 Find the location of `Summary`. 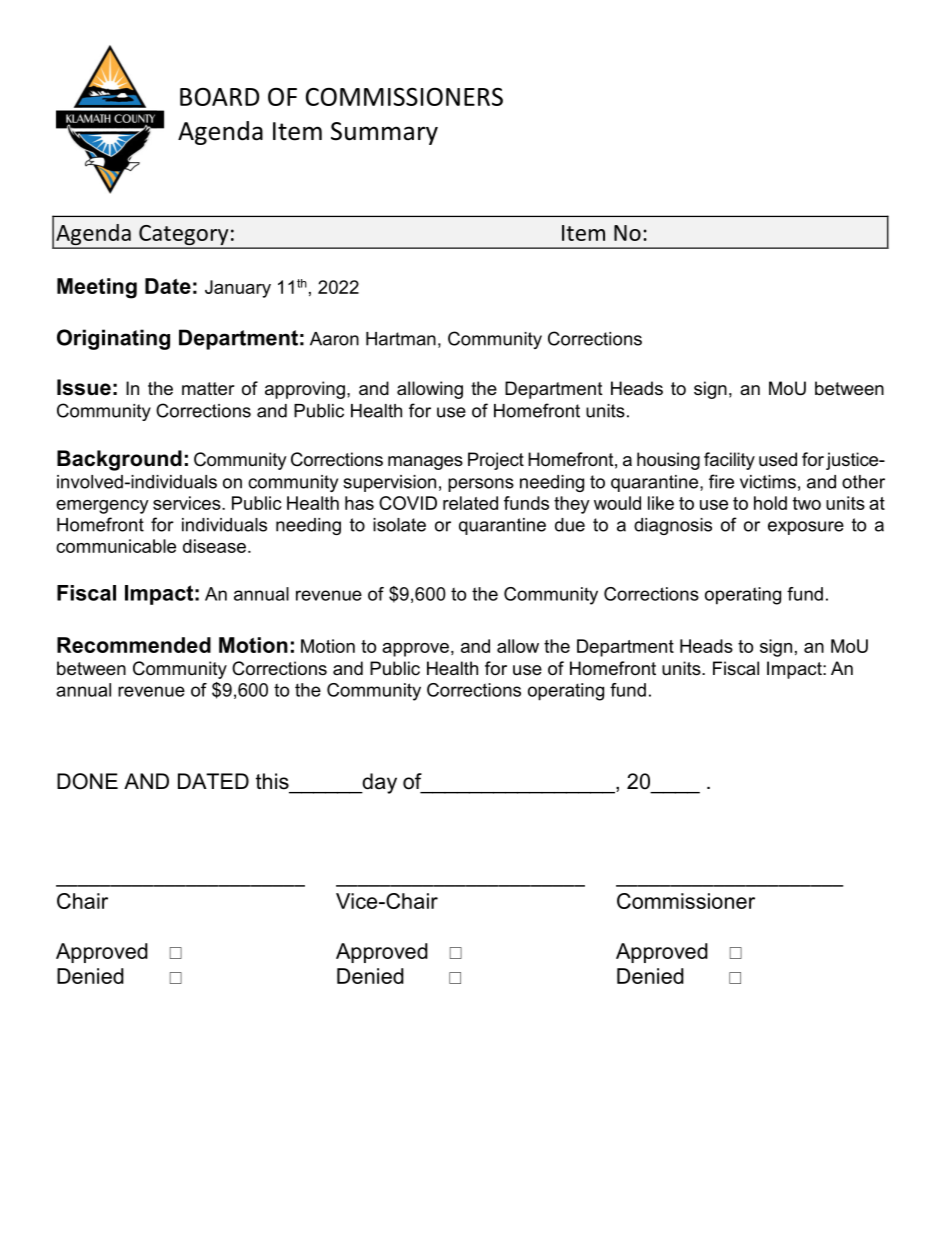

Summary is located at coordinates (384, 133).
